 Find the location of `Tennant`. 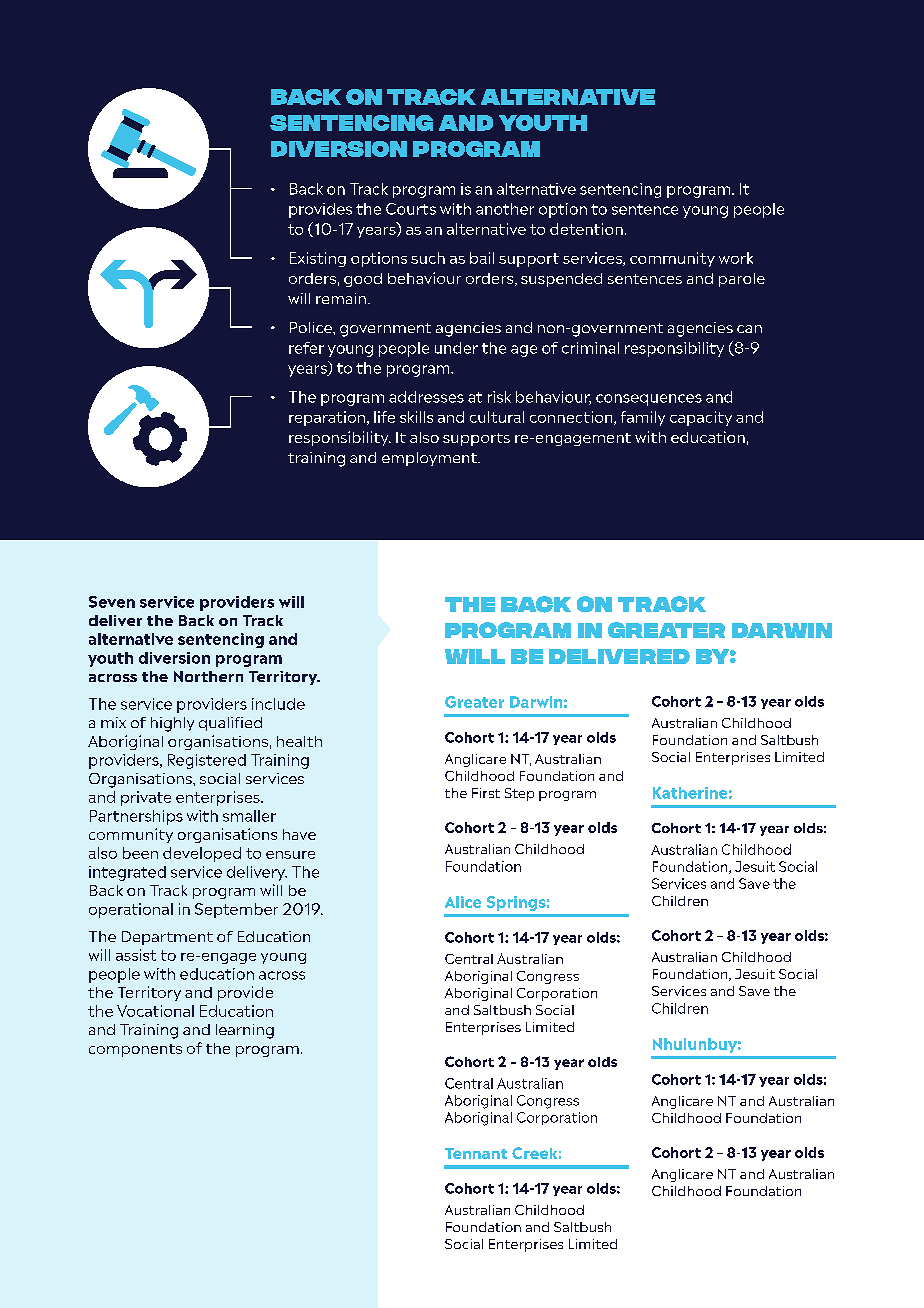

Tennant is located at coordinates (476, 1153).
